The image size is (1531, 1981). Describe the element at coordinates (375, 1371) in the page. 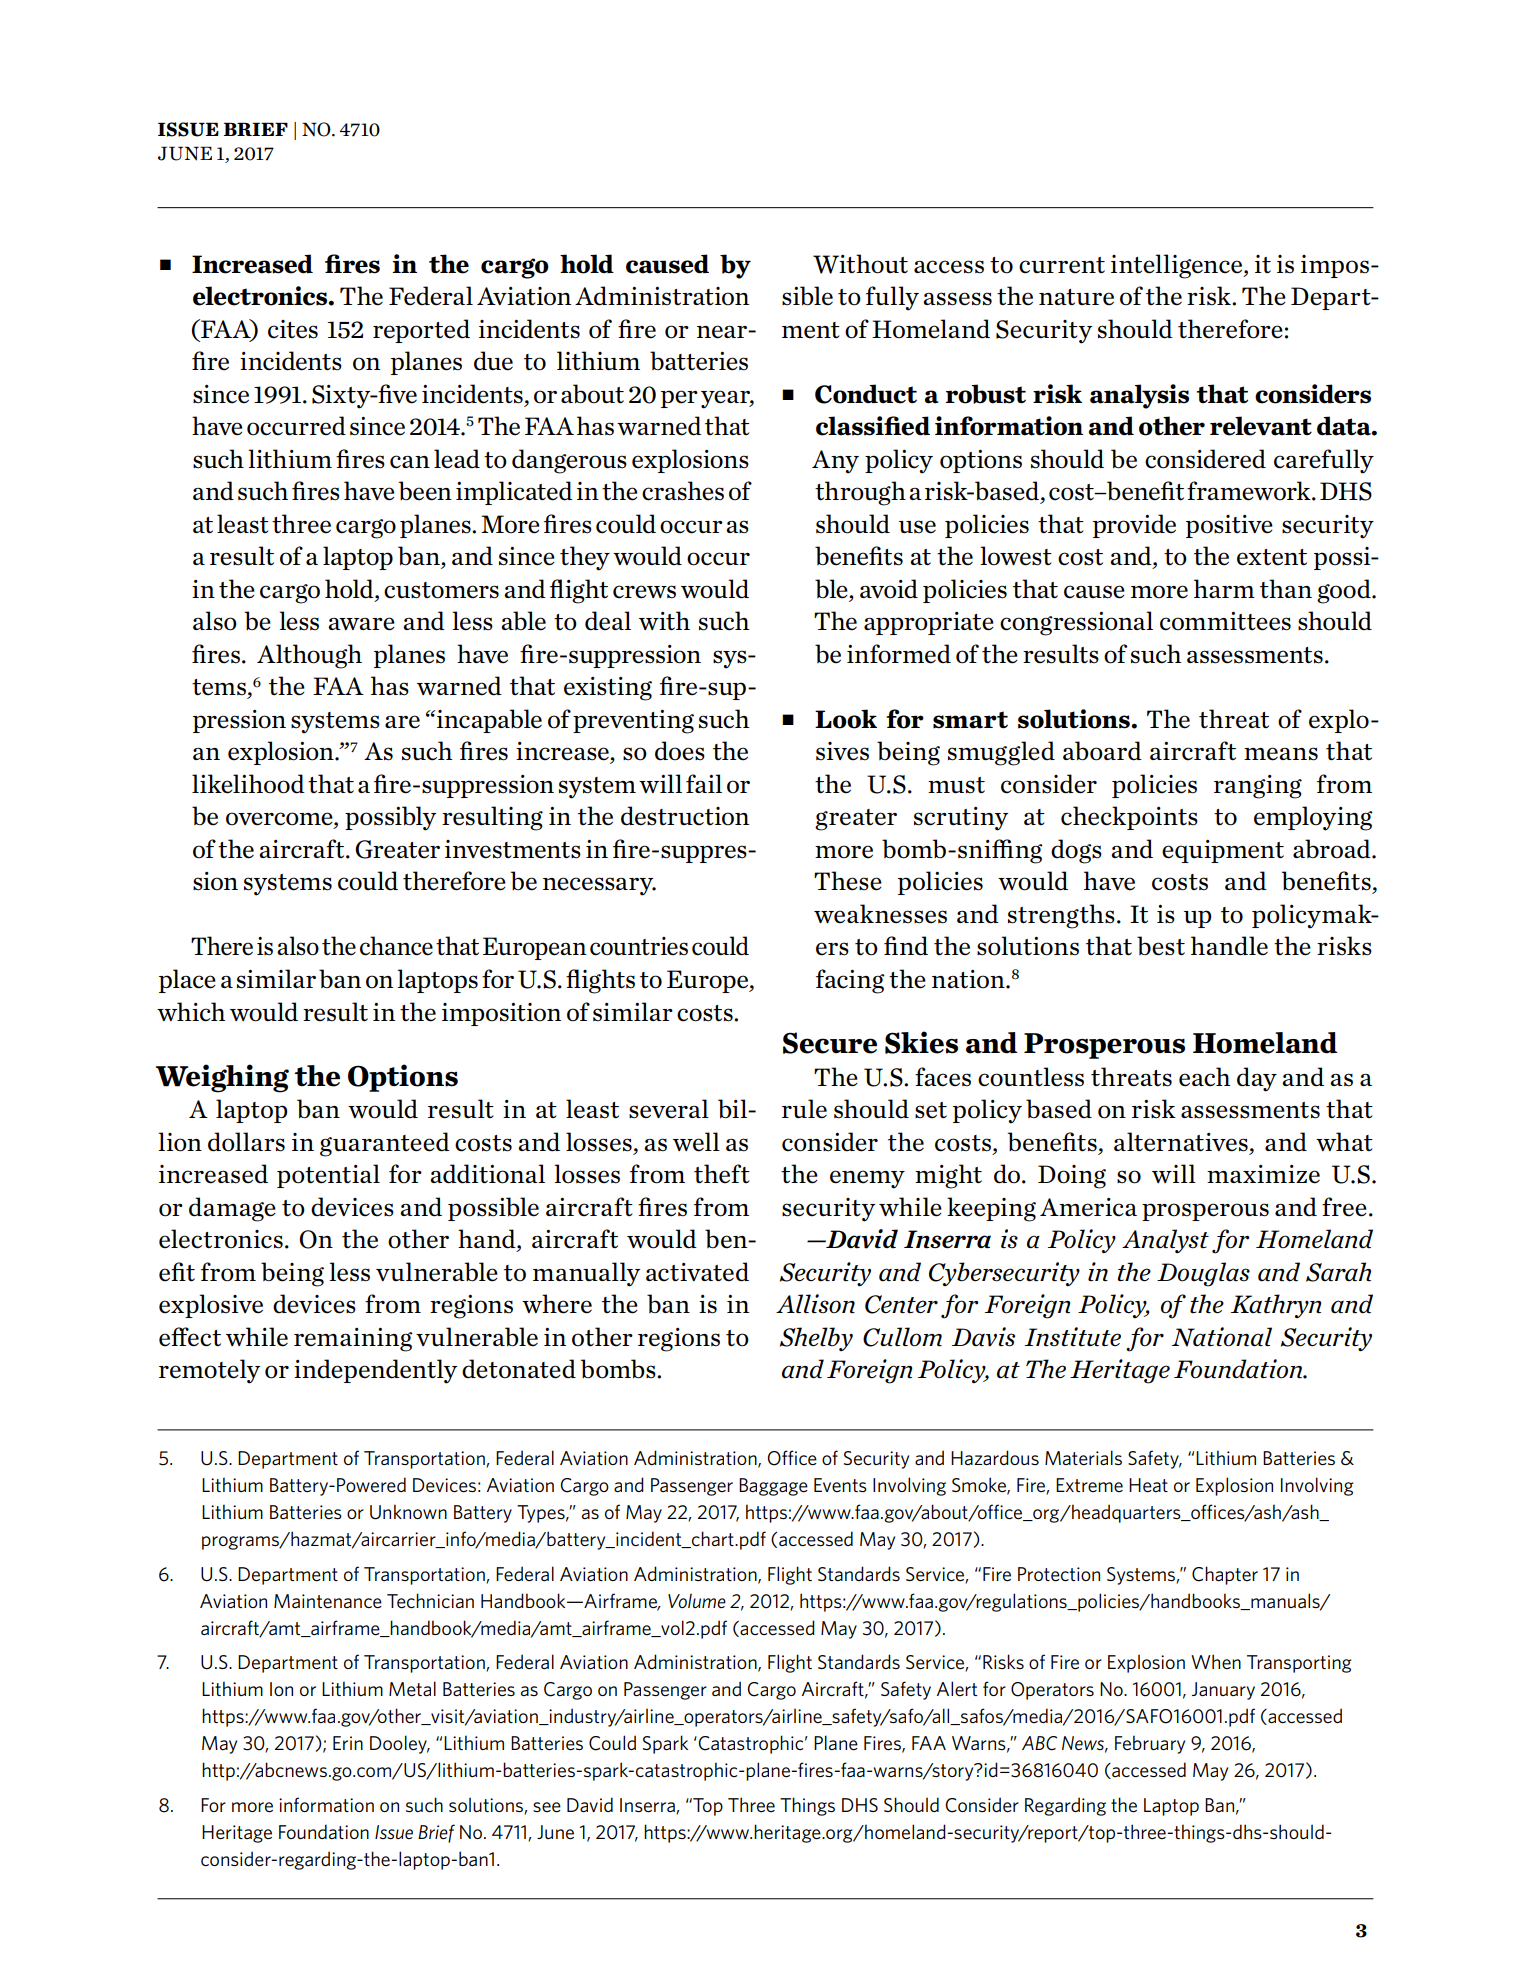

I see `independently` at that location.
